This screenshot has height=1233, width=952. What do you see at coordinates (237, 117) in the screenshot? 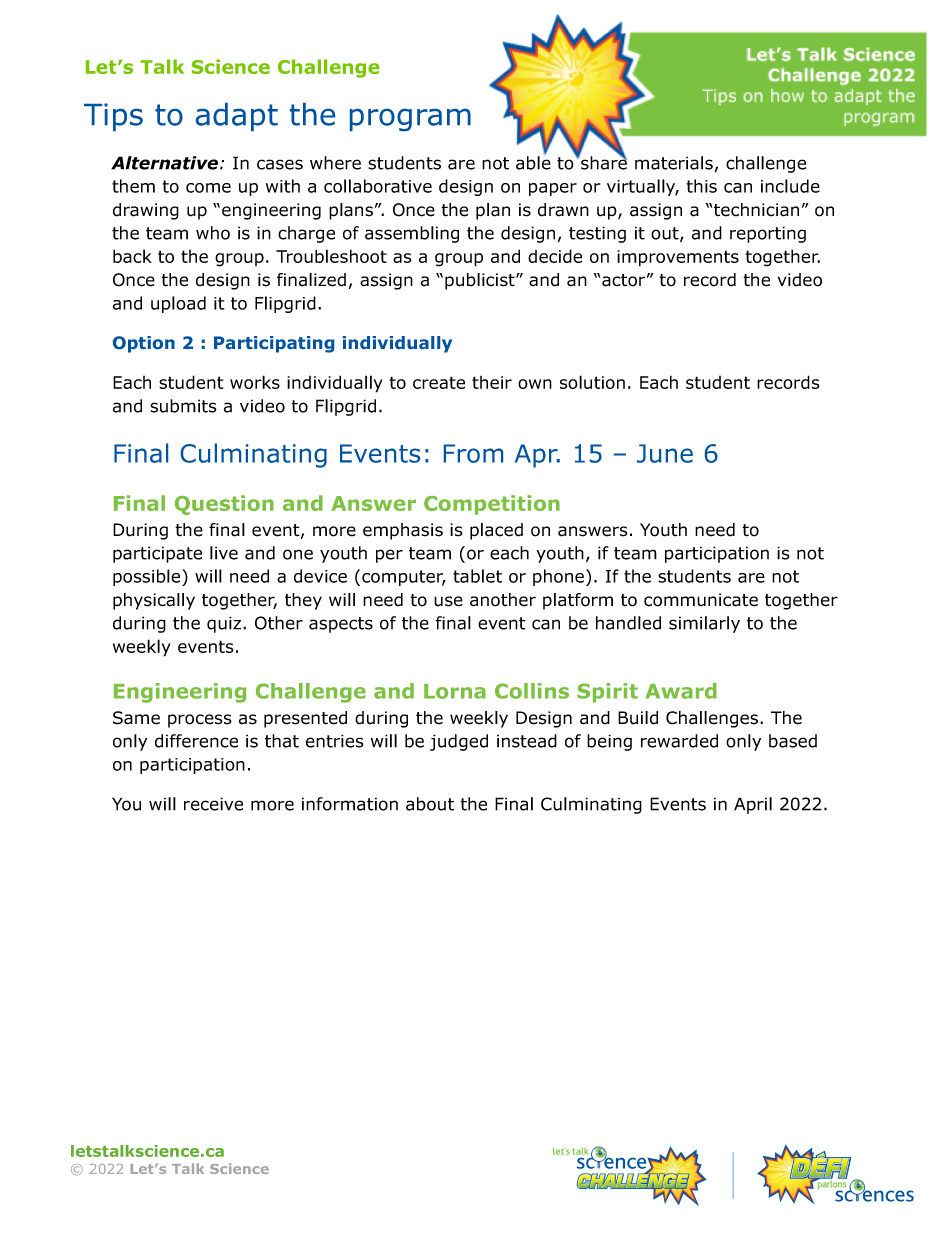
I see `adapt` at bounding box center [237, 117].
